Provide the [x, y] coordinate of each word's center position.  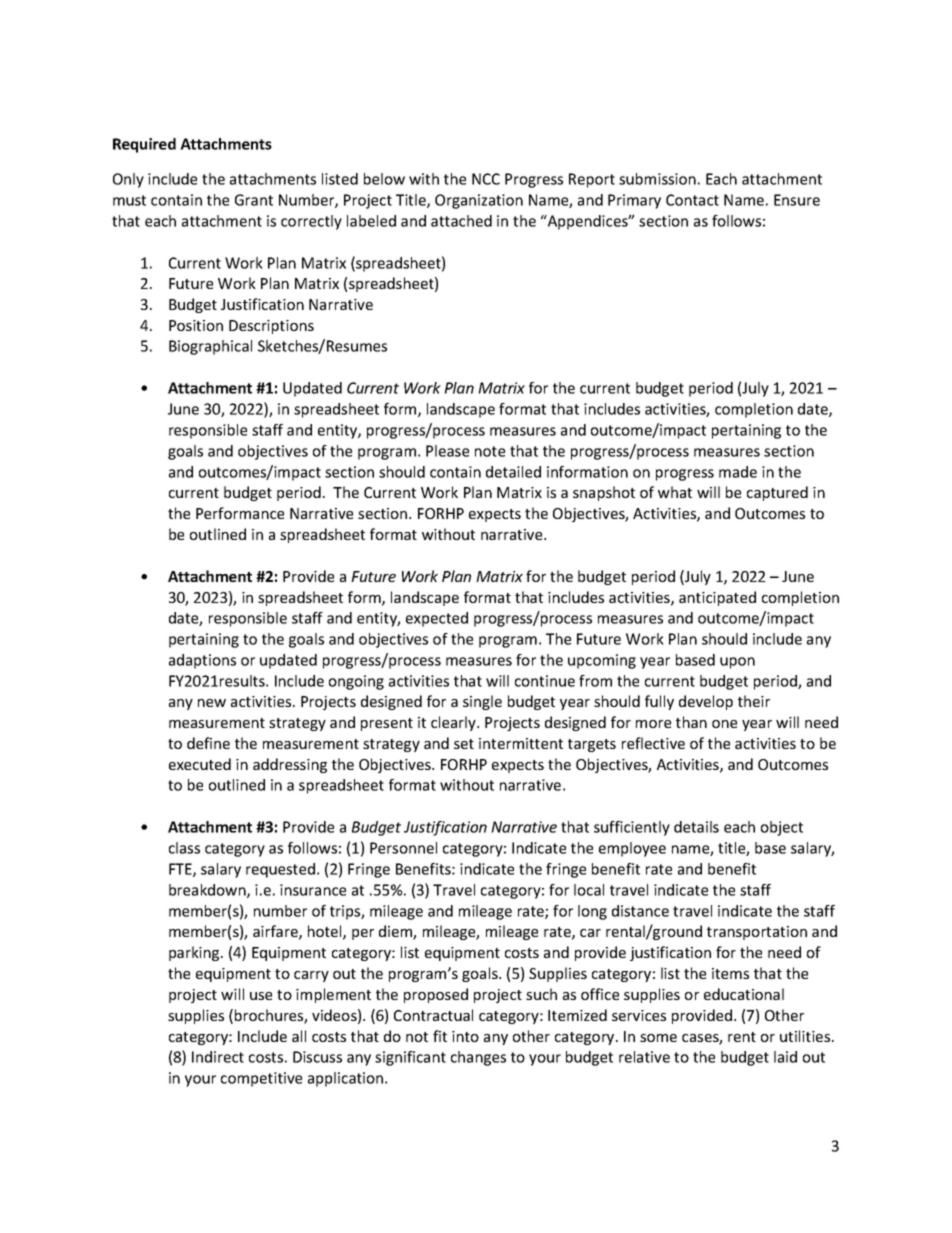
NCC [486, 179]
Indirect [218, 1057]
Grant [254, 200]
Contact [692, 200]
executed [200, 764]
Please [447, 451]
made [738, 472]
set [464, 744]
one [724, 724]
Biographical [210, 347]
